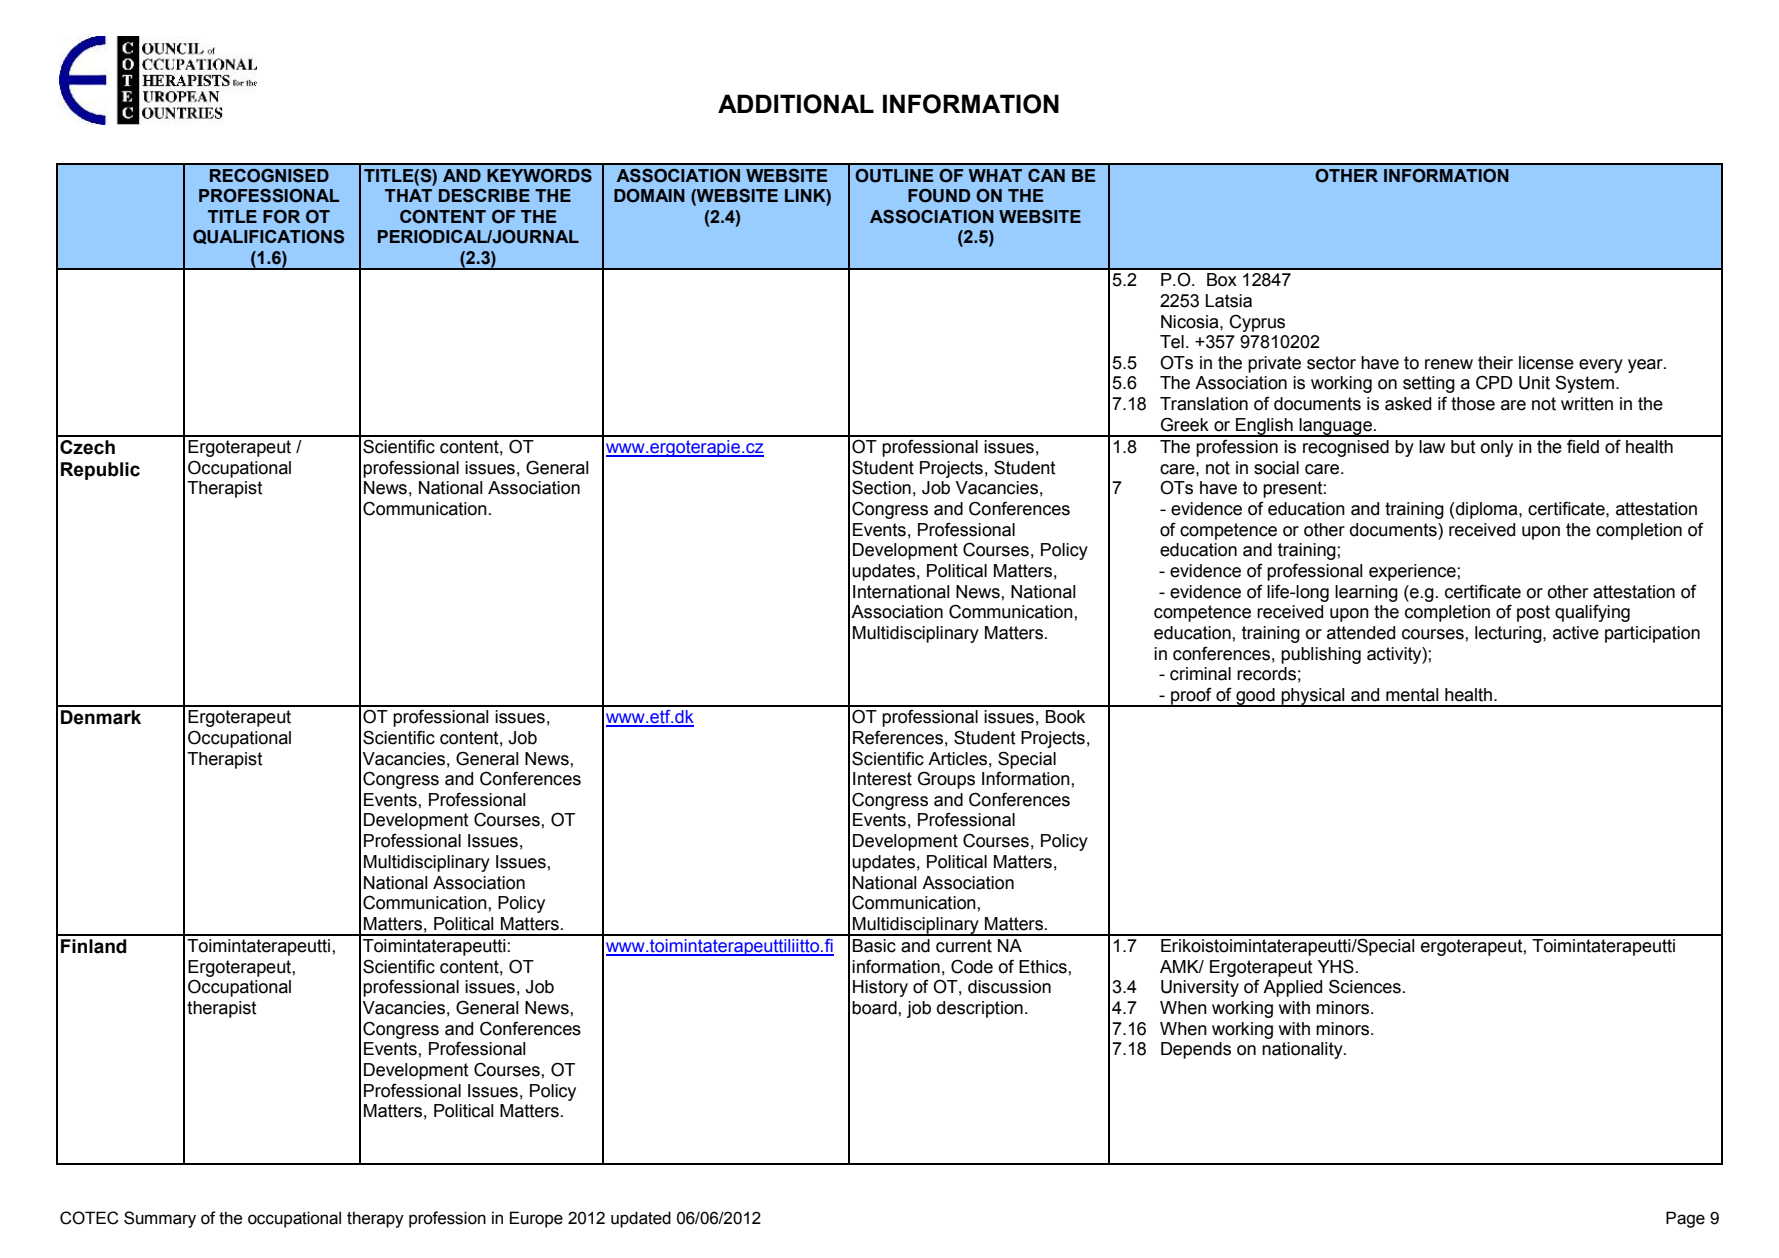  What do you see at coordinates (1222, 280) in the document?
I see `Box` at bounding box center [1222, 280].
